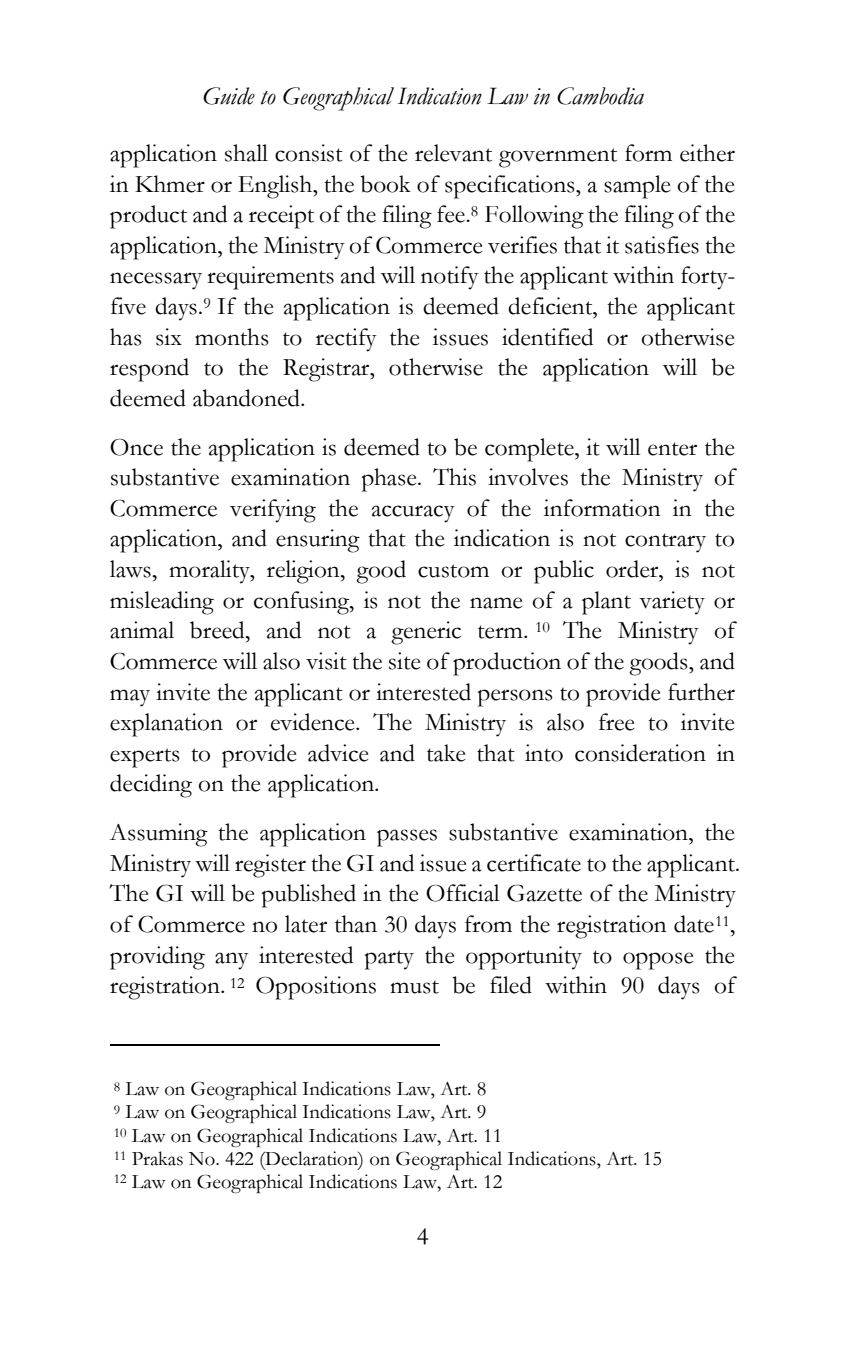 The height and width of the screenshot is (1361, 845). I want to click on Cambodia, so click(600, 96).
